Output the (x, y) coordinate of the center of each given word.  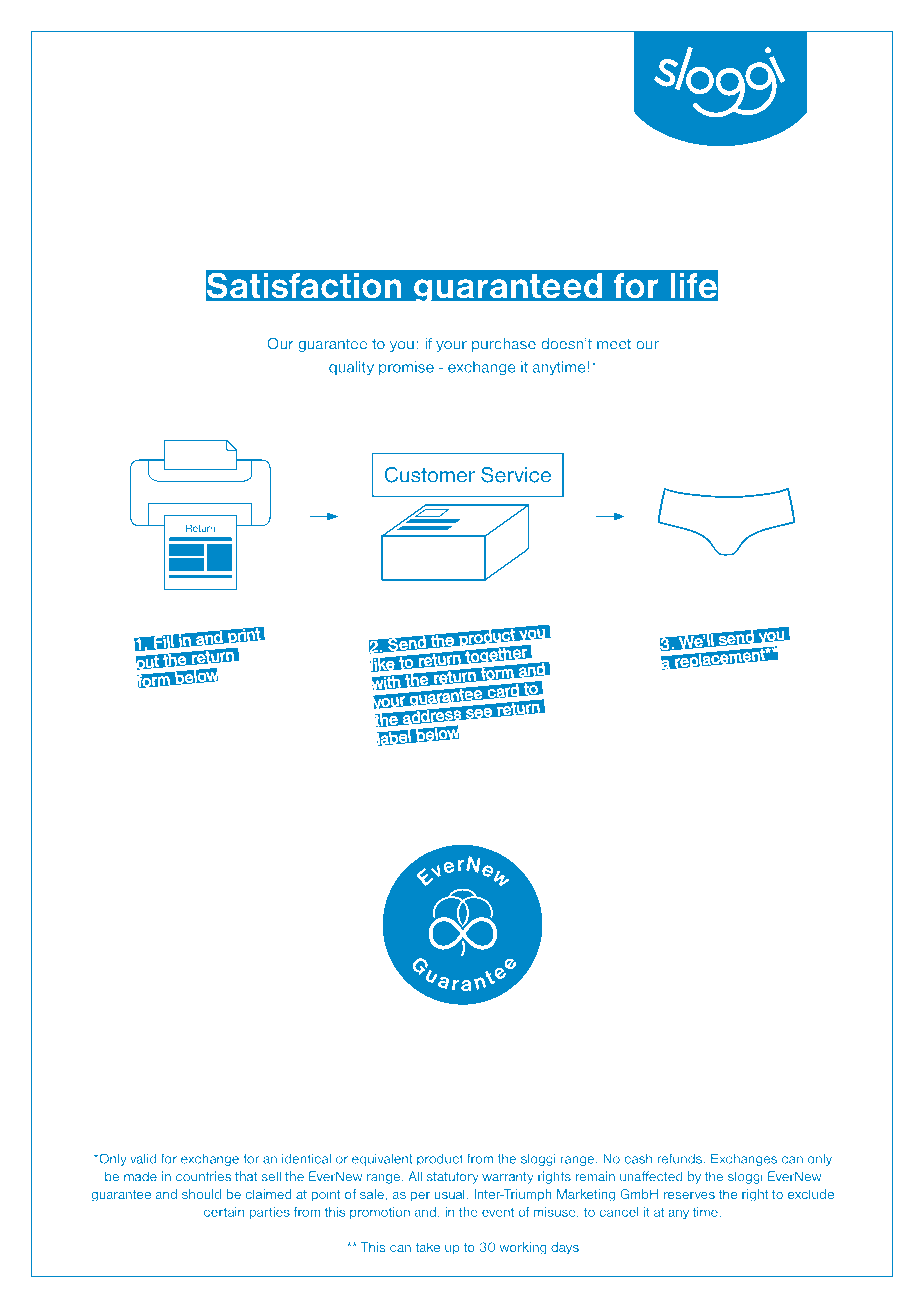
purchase (504, 345)
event (498, 1212)
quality (351, 368)
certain (224, 1212)
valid (143, 1158)
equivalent (382, 1160)
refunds (679, 1158)
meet (614, 344)
